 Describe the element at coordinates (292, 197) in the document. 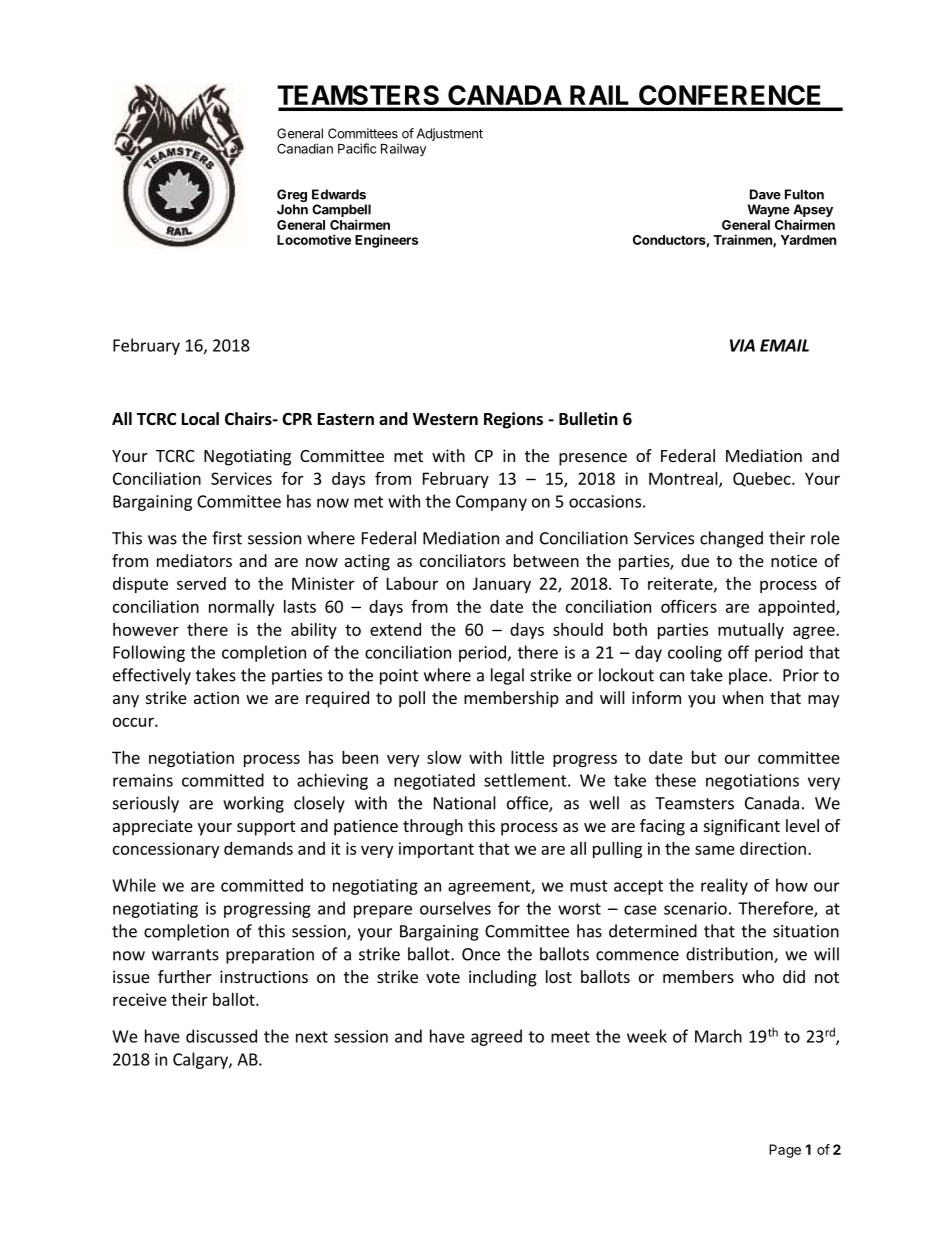

I see `Greg` at that location.
